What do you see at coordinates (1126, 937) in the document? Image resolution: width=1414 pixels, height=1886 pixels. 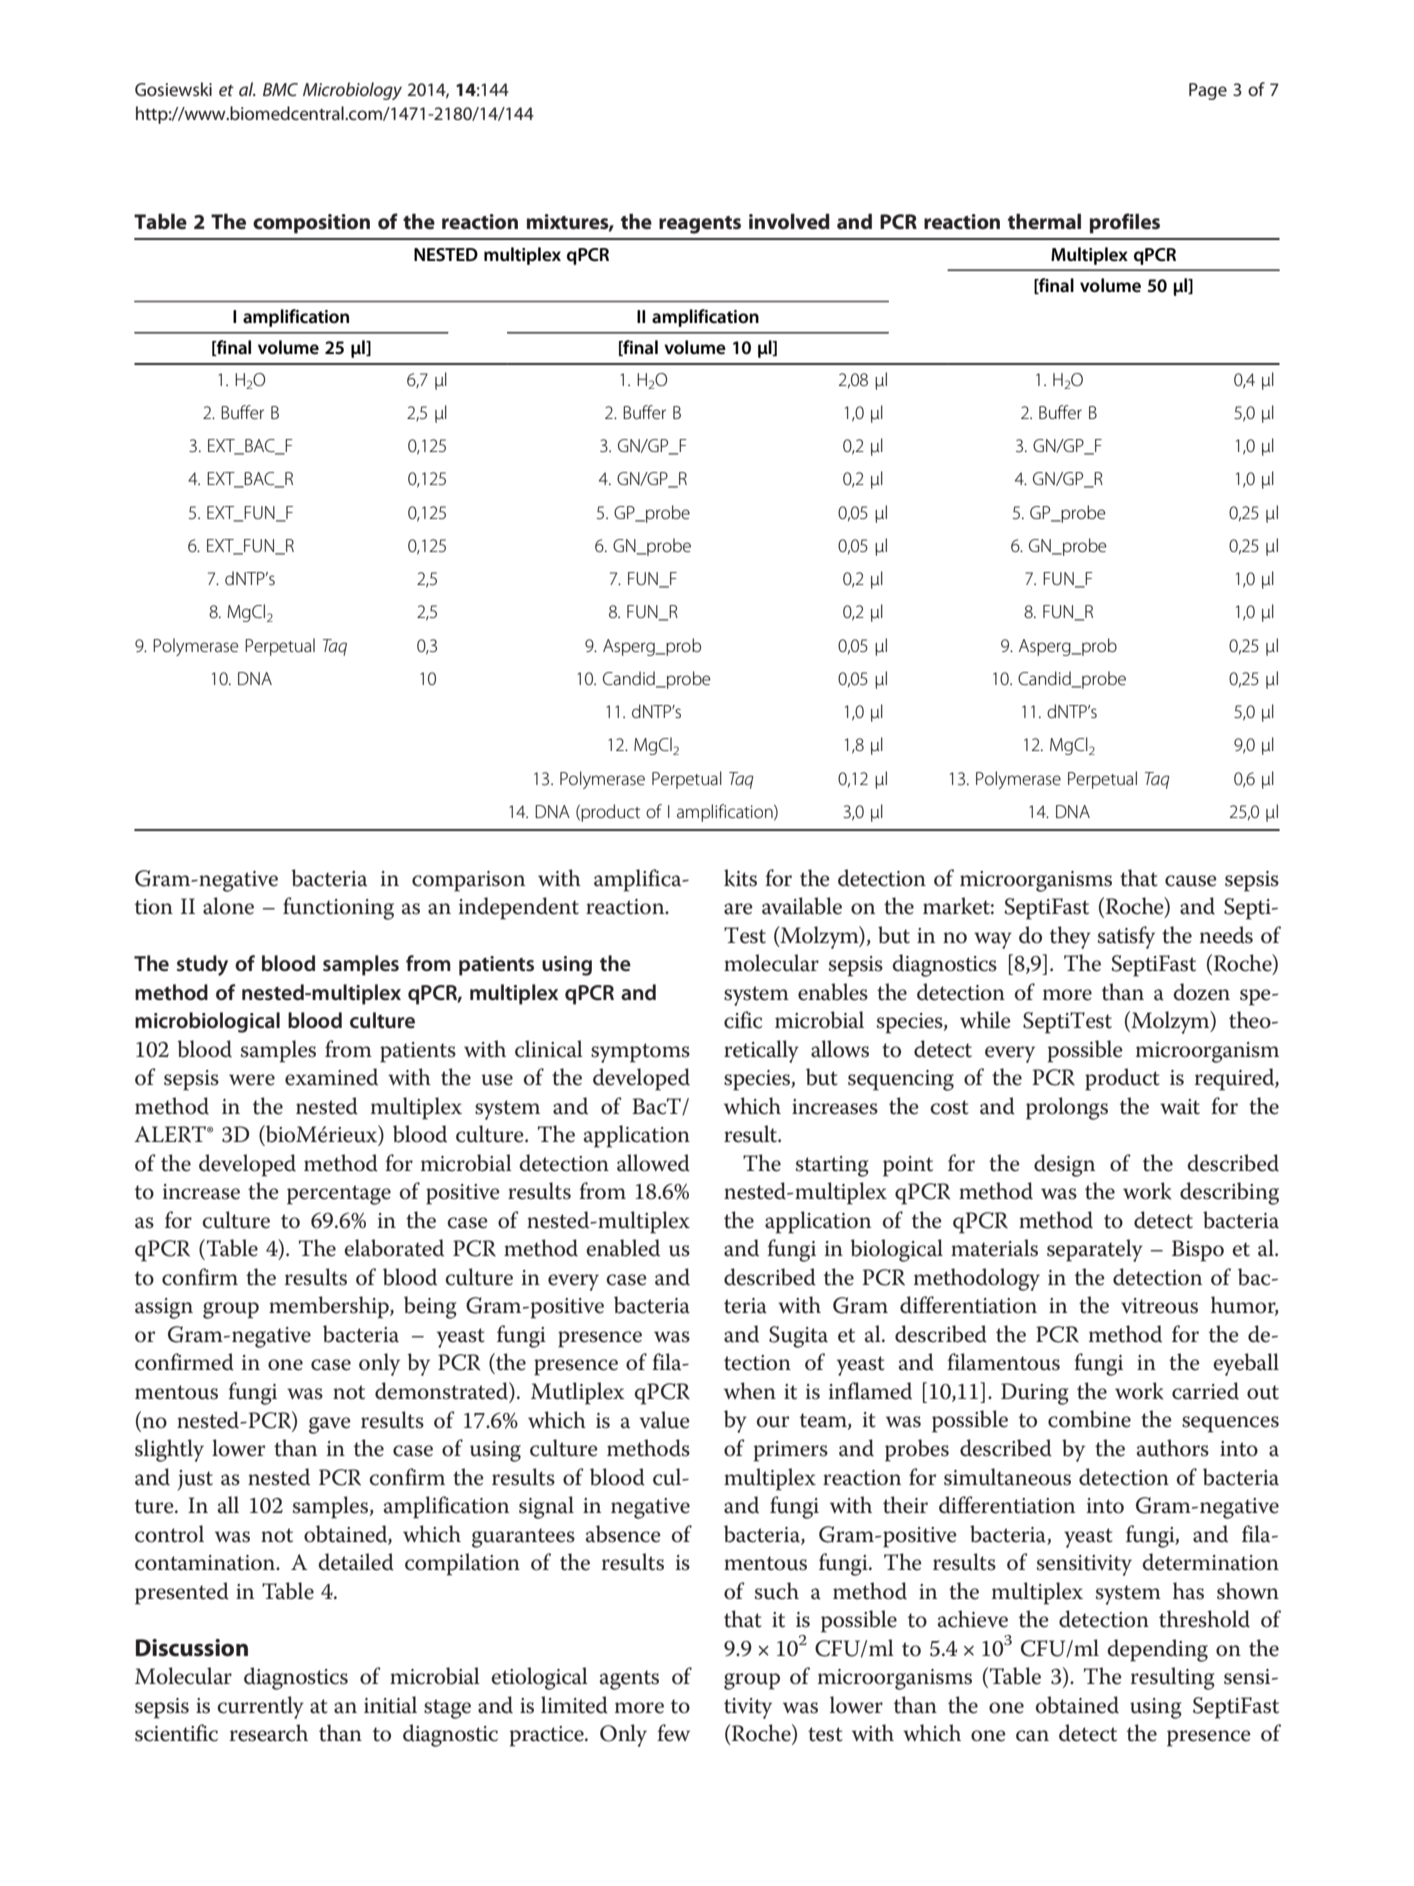 I see `satisfy` at bounding box center [1126, 937].
